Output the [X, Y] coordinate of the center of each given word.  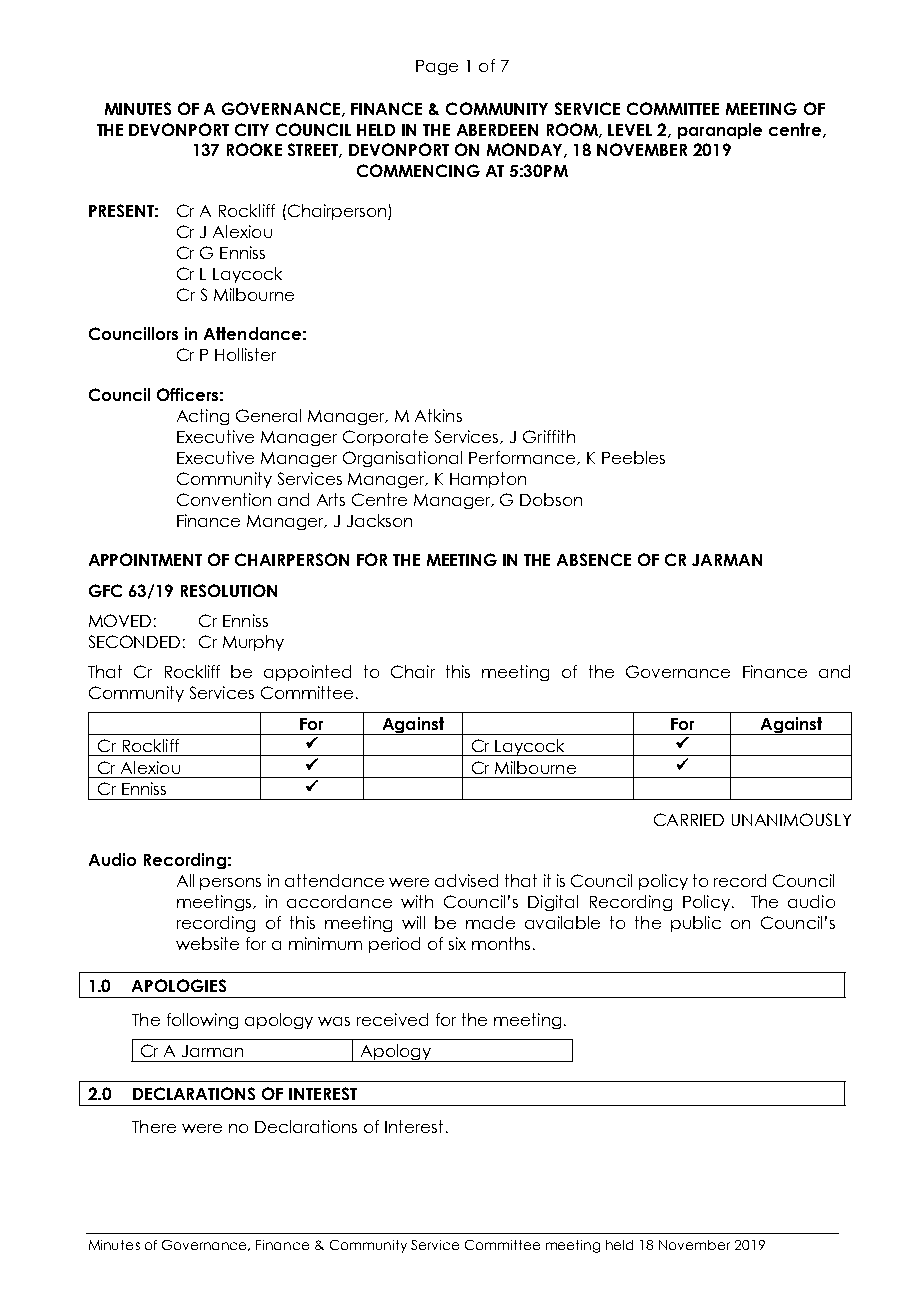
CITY [252, 129]
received [392, 1019]
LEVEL [630, 130]
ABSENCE [594, 559]
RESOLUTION [229, 590]
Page [437, 67]
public [696, 924]
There [154, 1126]
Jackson [379, 520]
